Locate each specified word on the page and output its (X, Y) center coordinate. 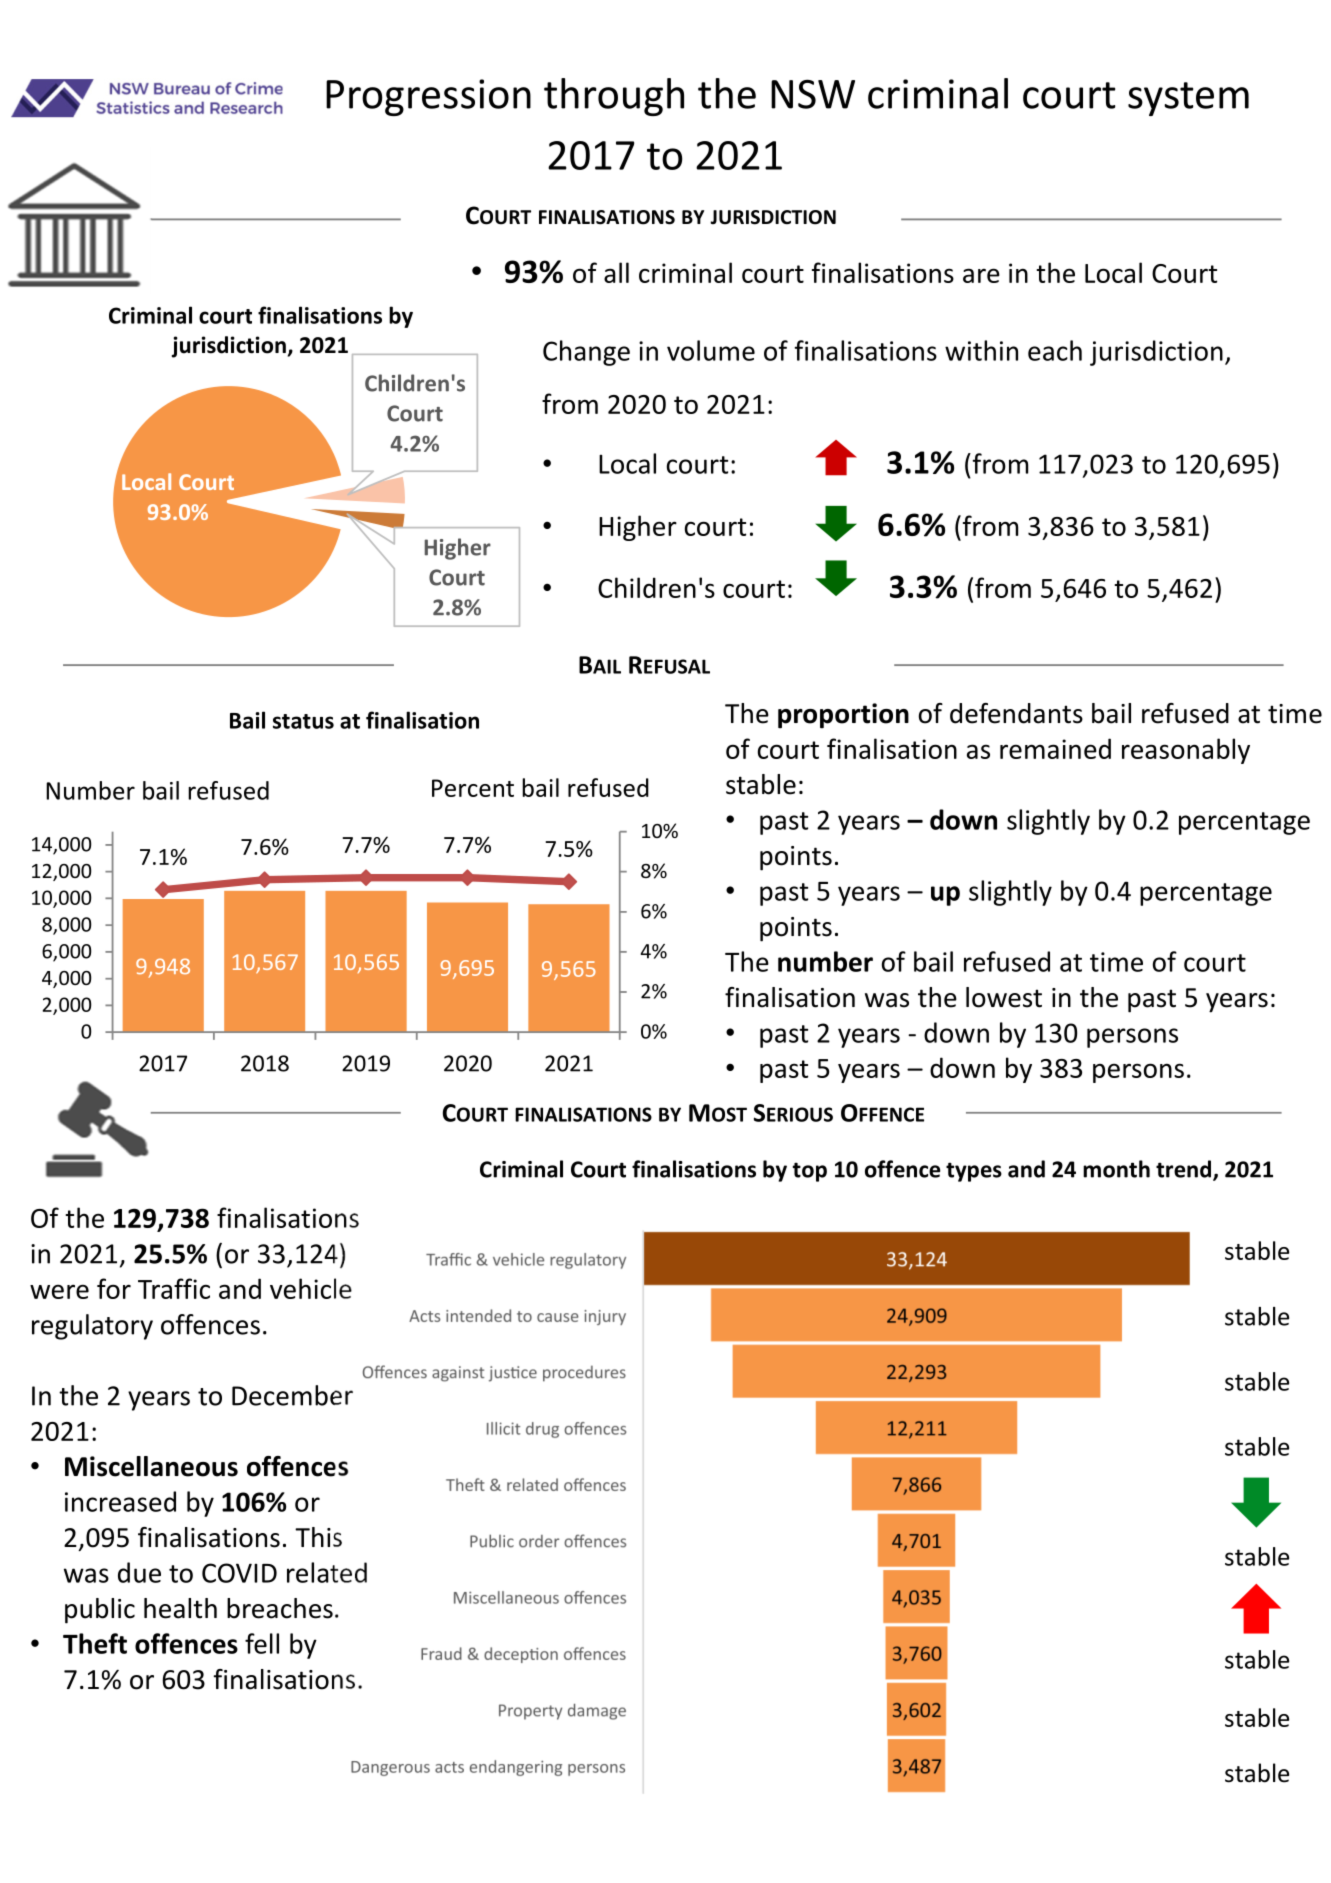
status (303, 721)
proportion (843, 716)
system (1188, 99)
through (614, 97)
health (180, 1608)
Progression (428, 97)
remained (1055, 748)
